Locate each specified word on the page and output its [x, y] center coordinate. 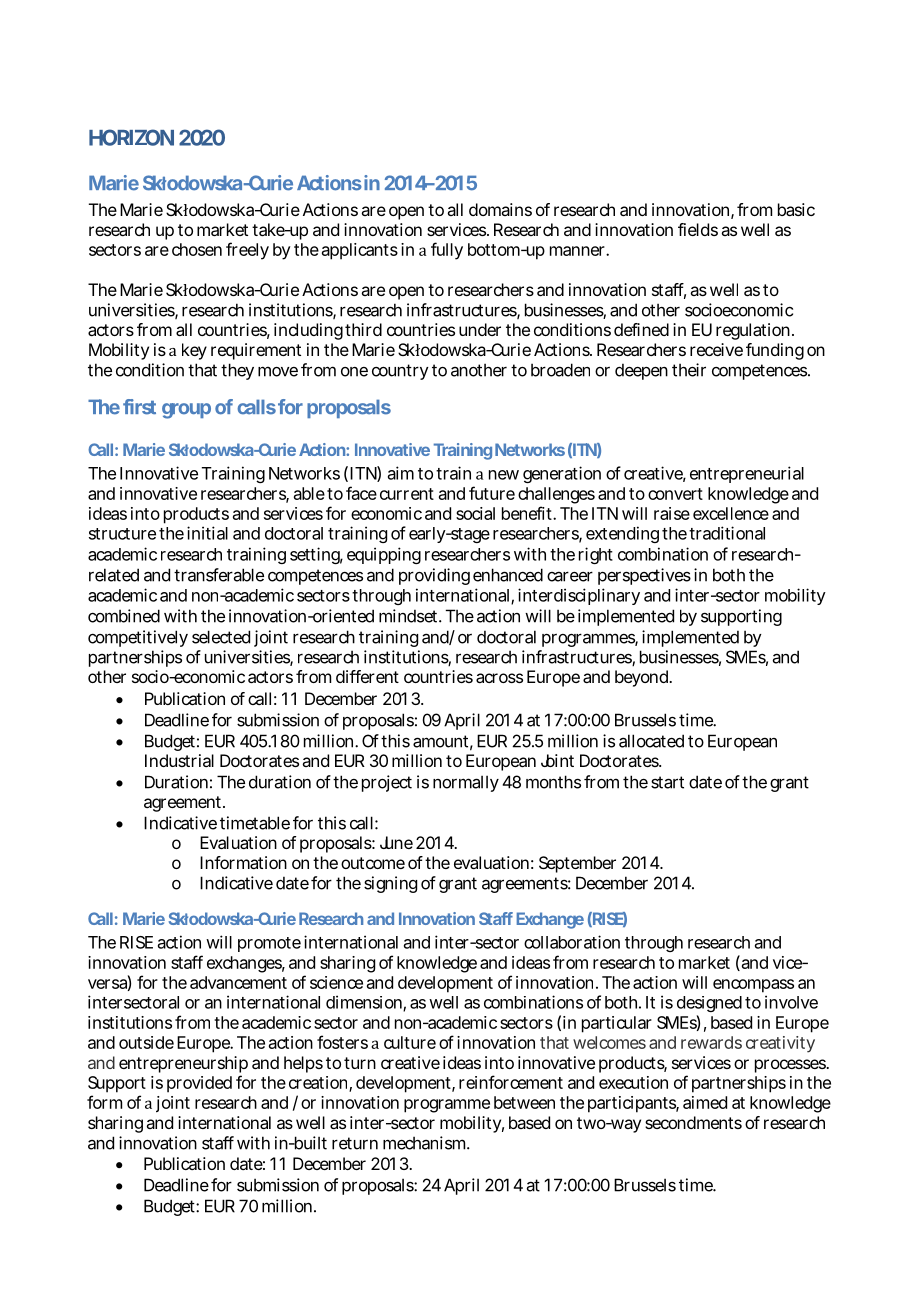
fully [447, 251]
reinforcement [511, 1082]
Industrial [179, 760]
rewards [711, 1042]
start [667, 782]
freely [247, 251]
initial [207, 533]
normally [466, 783]
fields [698, 229]
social [475, 513]
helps [303, 1064]
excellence [731, 513]
